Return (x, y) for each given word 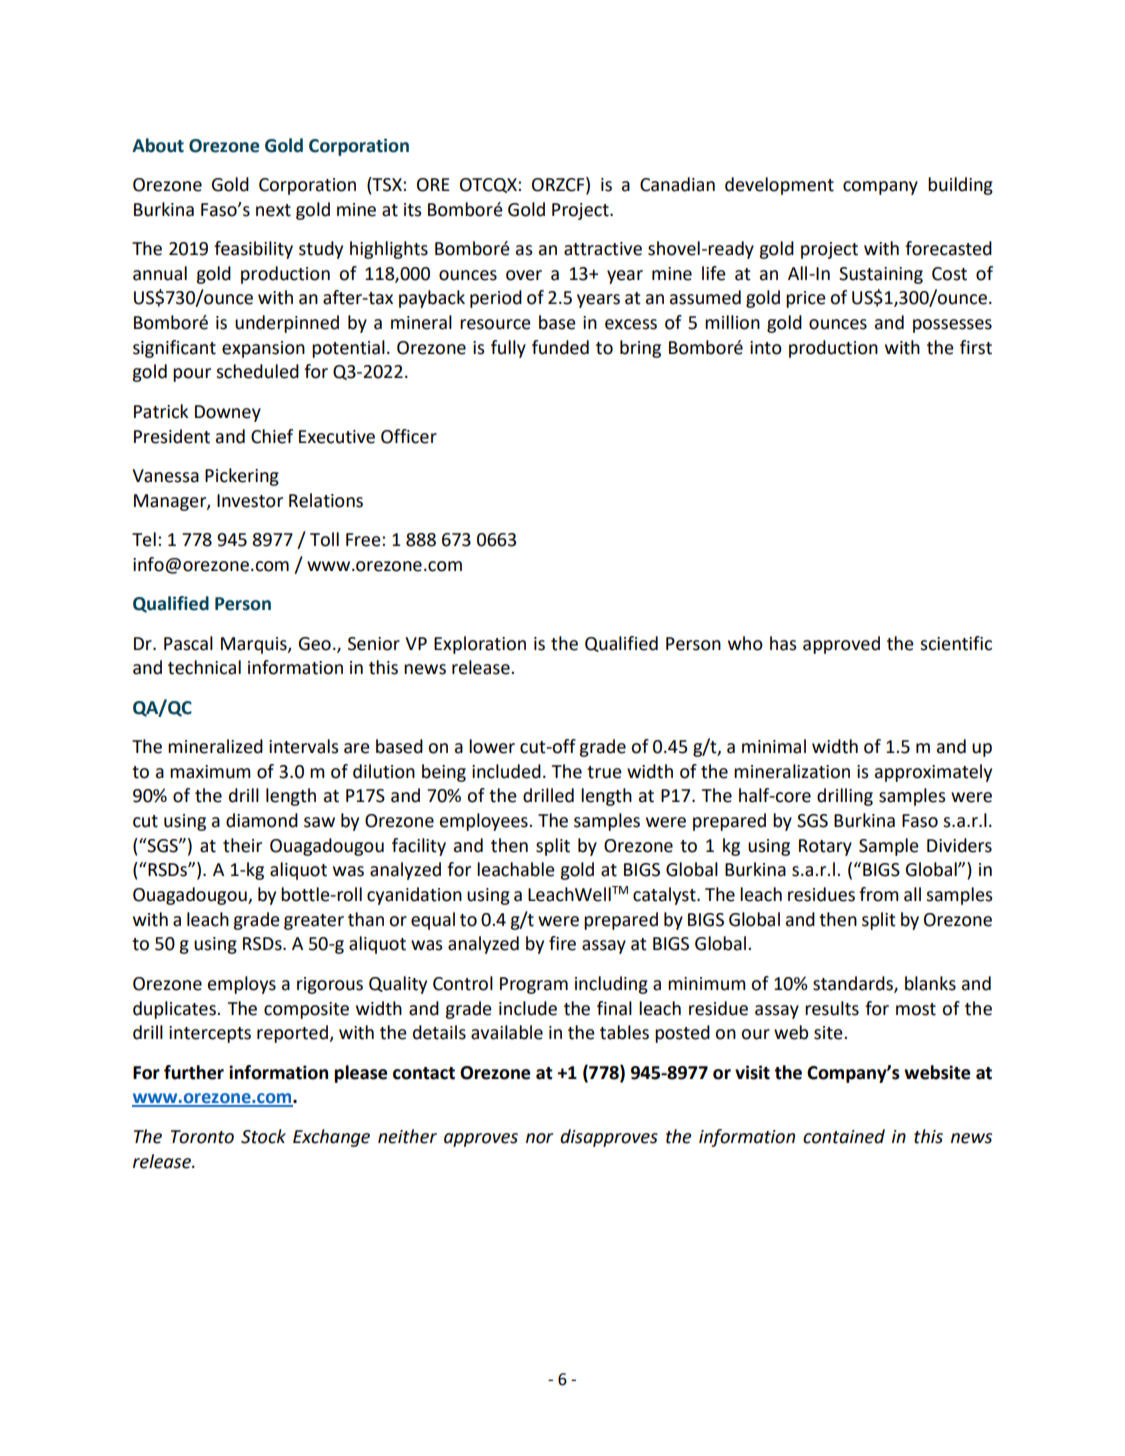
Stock (263, 1136)
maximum (210, 772)
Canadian (677, 184)
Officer (409, 436)
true (604, 772)
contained (844, 1136)
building (960, 186)
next (273, 210)
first (976, 347)
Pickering (242, 477)
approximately (933, 773)
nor (539, 1138)
